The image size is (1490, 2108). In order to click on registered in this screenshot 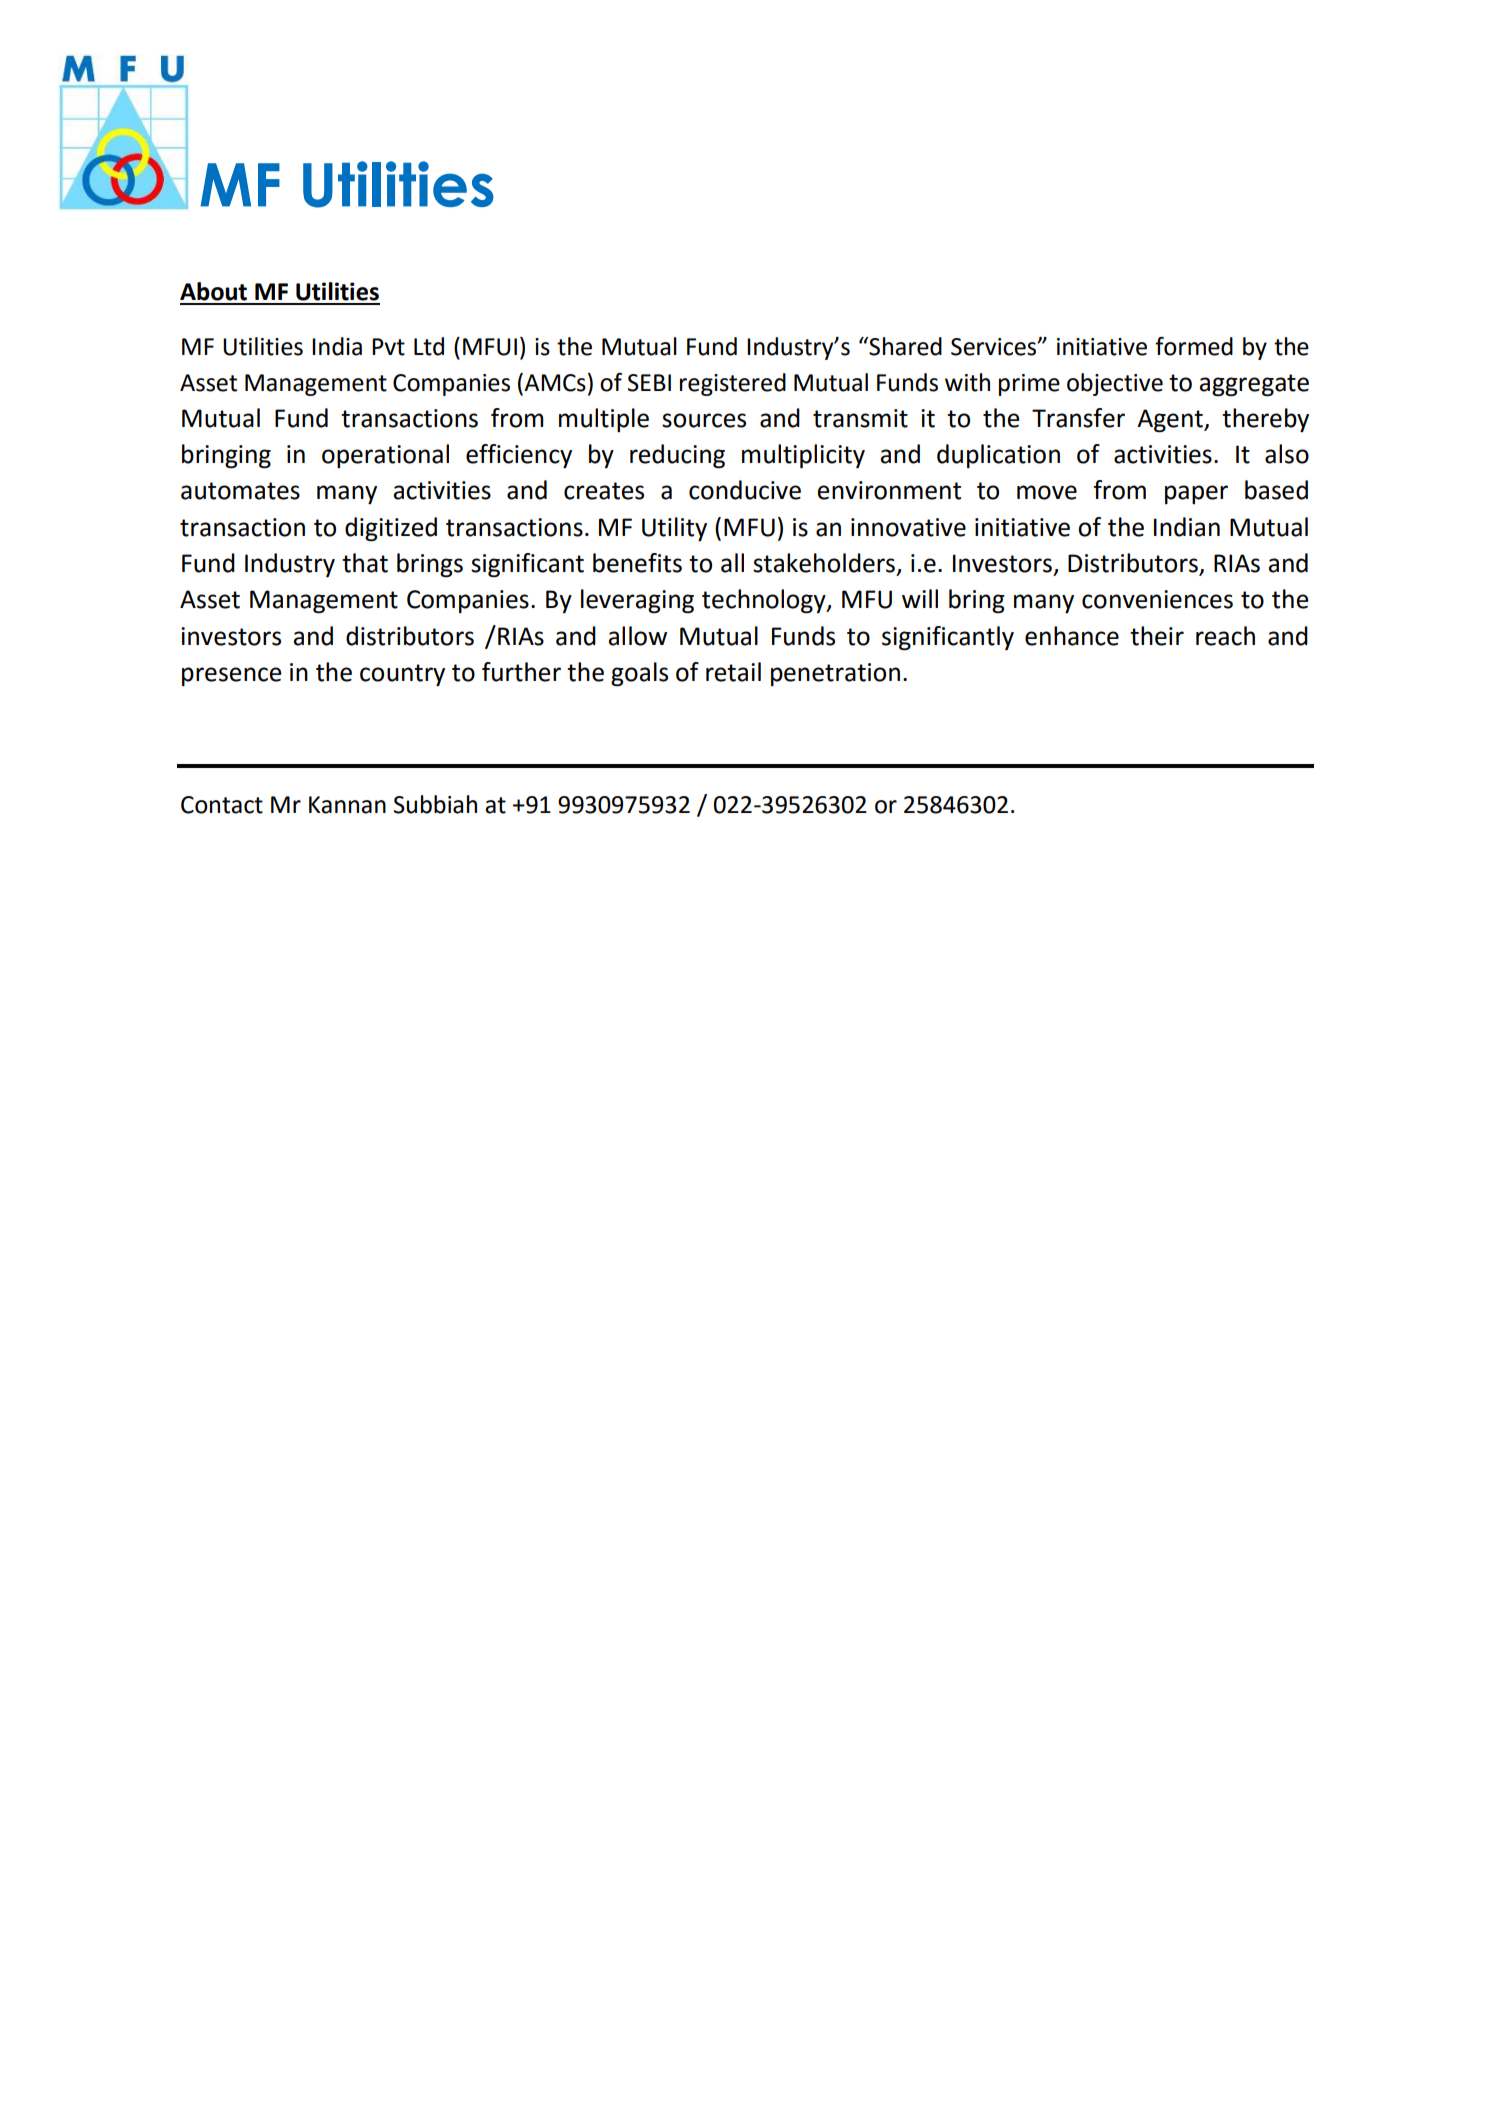, I will do `click(733, 384)`.
